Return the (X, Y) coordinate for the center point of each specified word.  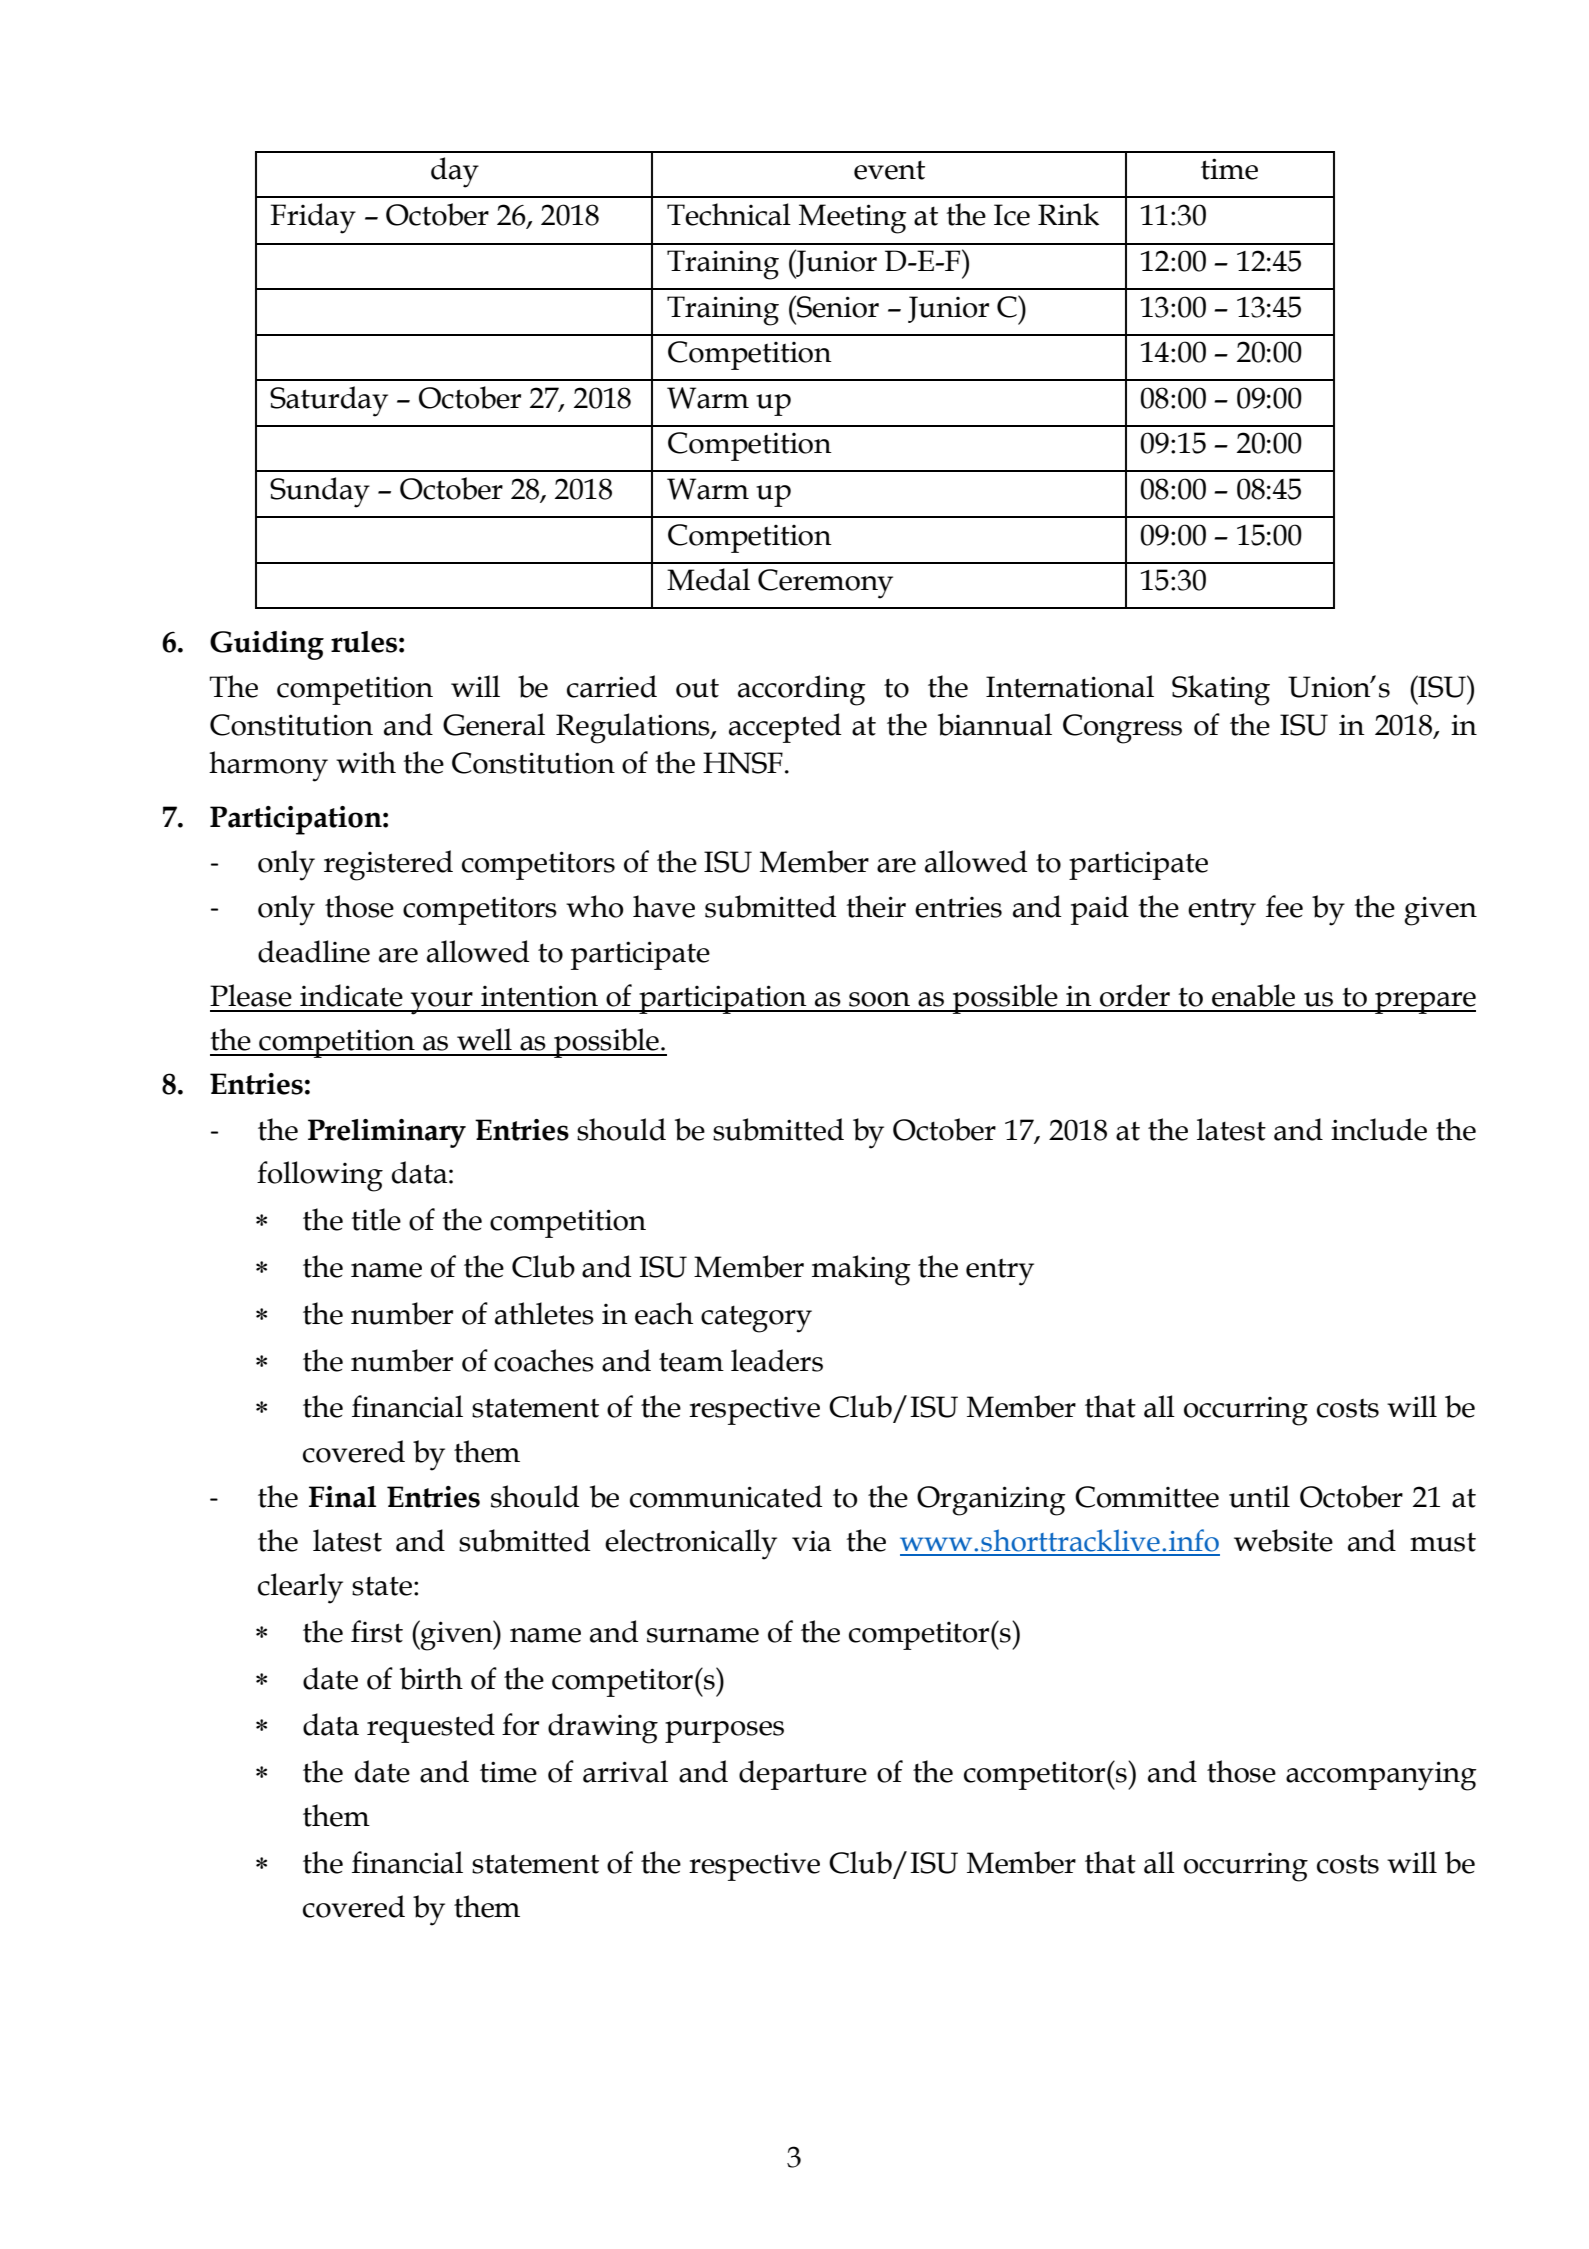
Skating (1221, 690)
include (1379, 1129)
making (861, 1270)
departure (803, 1775)
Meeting (853, 219)
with (366, 762)
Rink (1068, 214)
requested (431, 1728)
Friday (313, 218)
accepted (785, 728)
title (376, 1219)
